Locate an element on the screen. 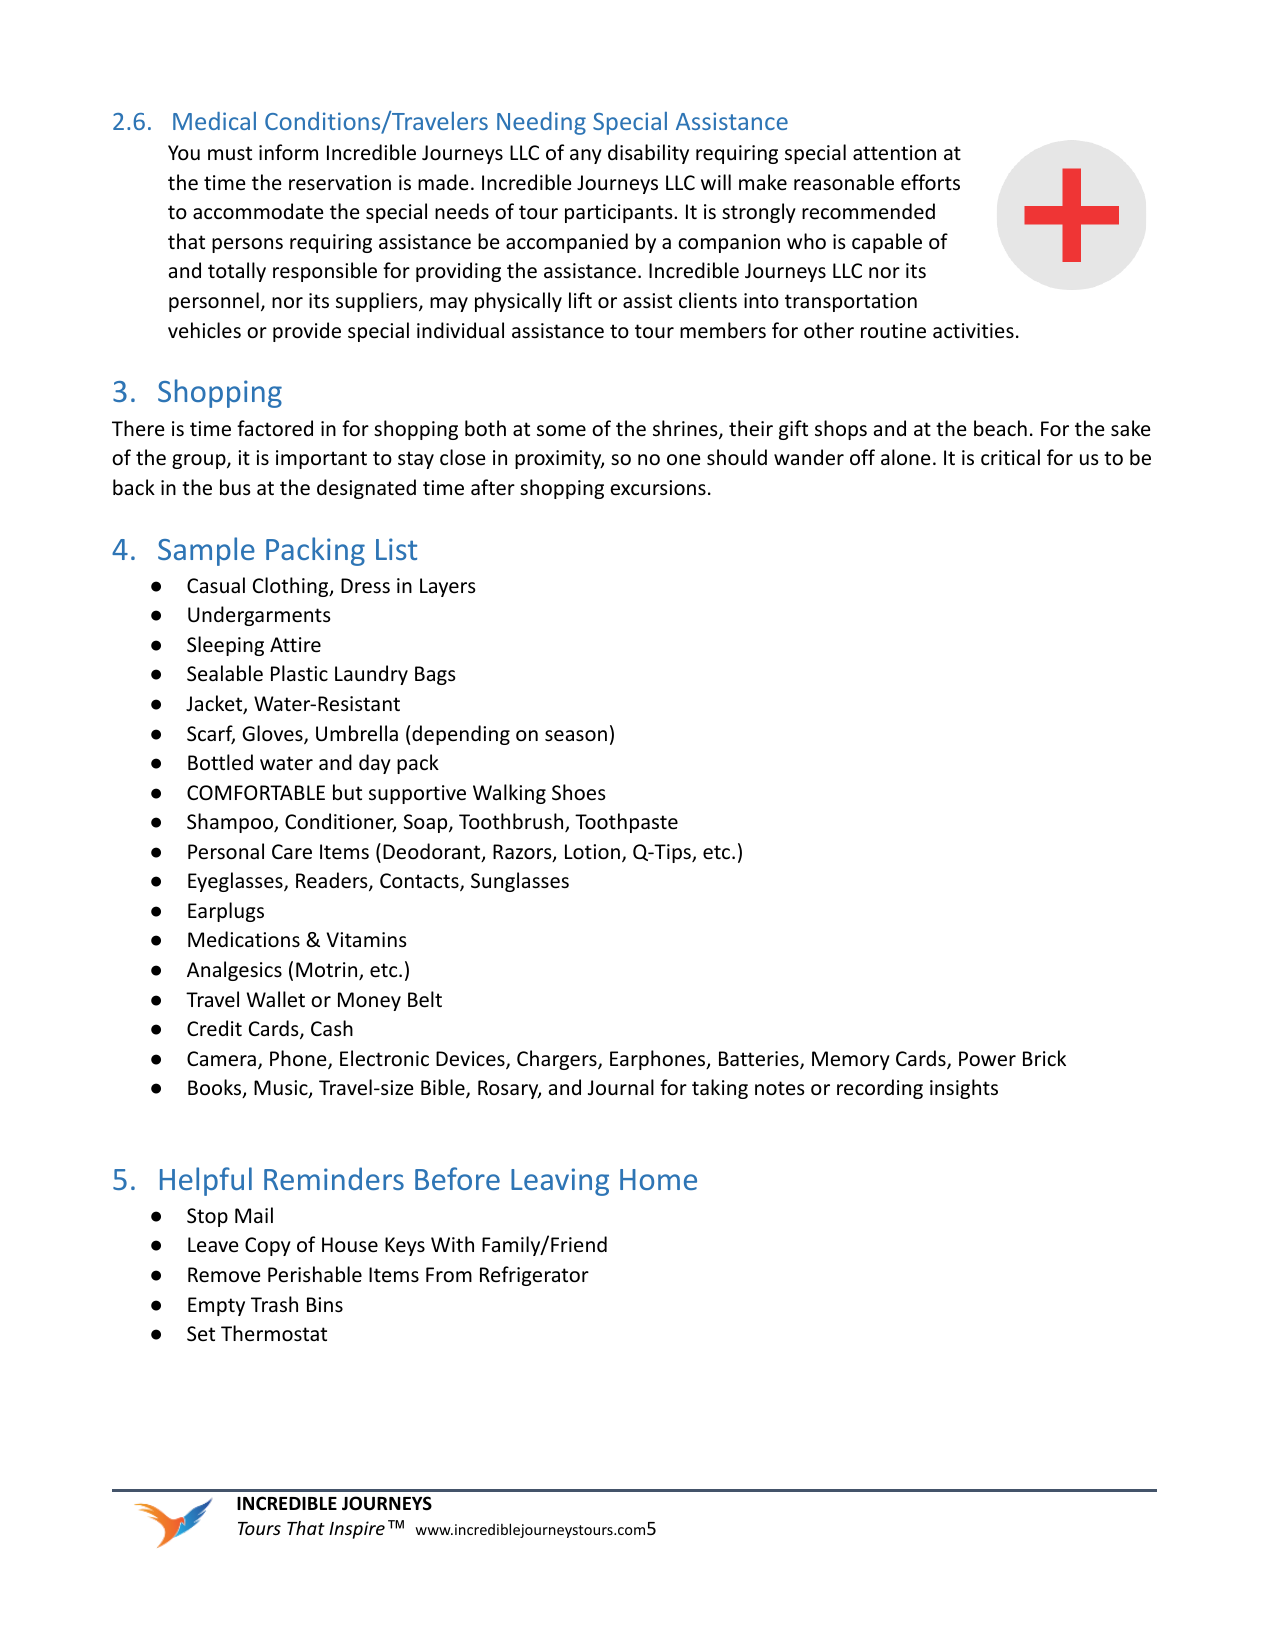 The width and height of the screenshot is (1269, 1643). Personal is located at coordinates (226, 851).
